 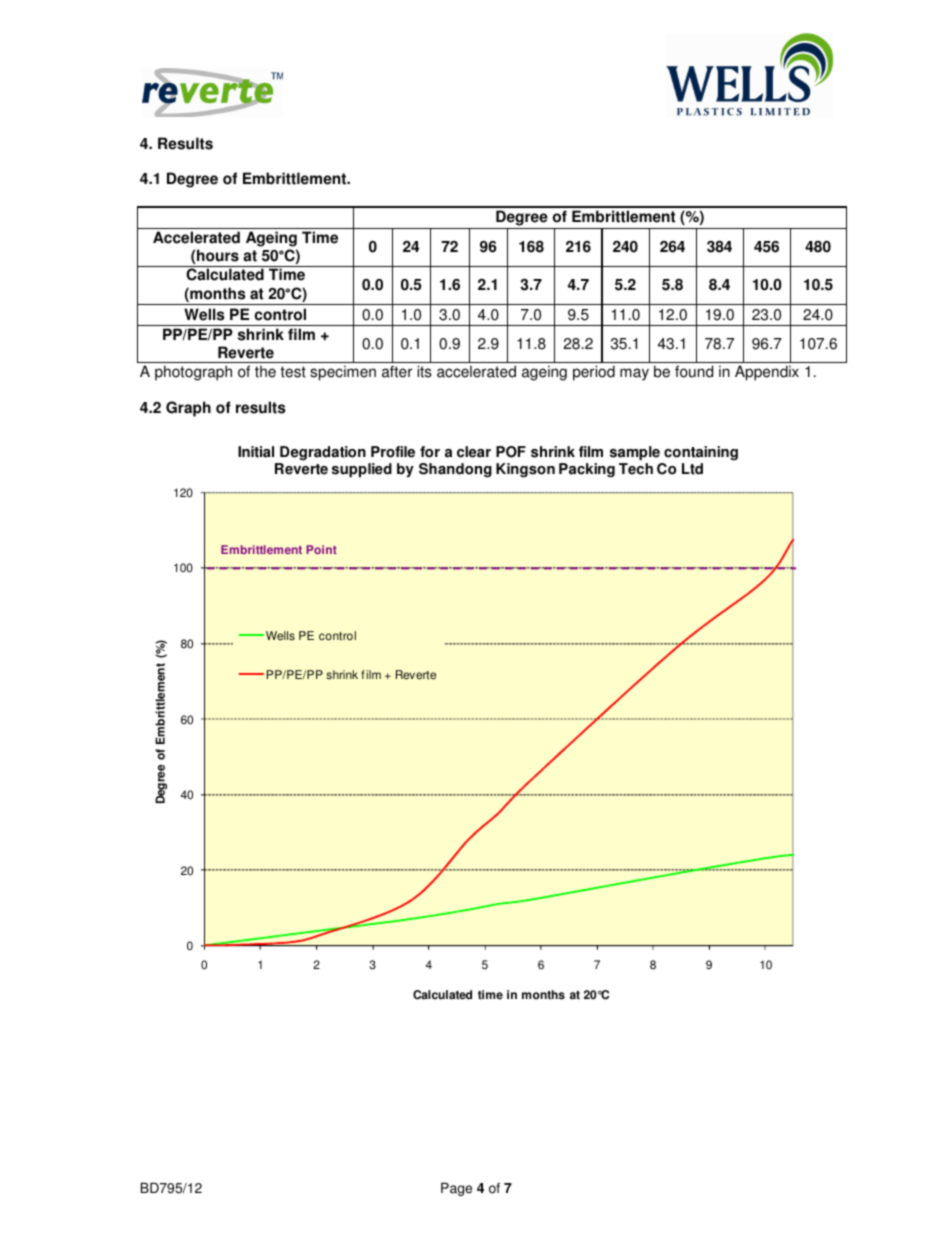 What do you see at coordinates (474, 452) in the image?
I see `clear` at bounding box center [474, 452].
